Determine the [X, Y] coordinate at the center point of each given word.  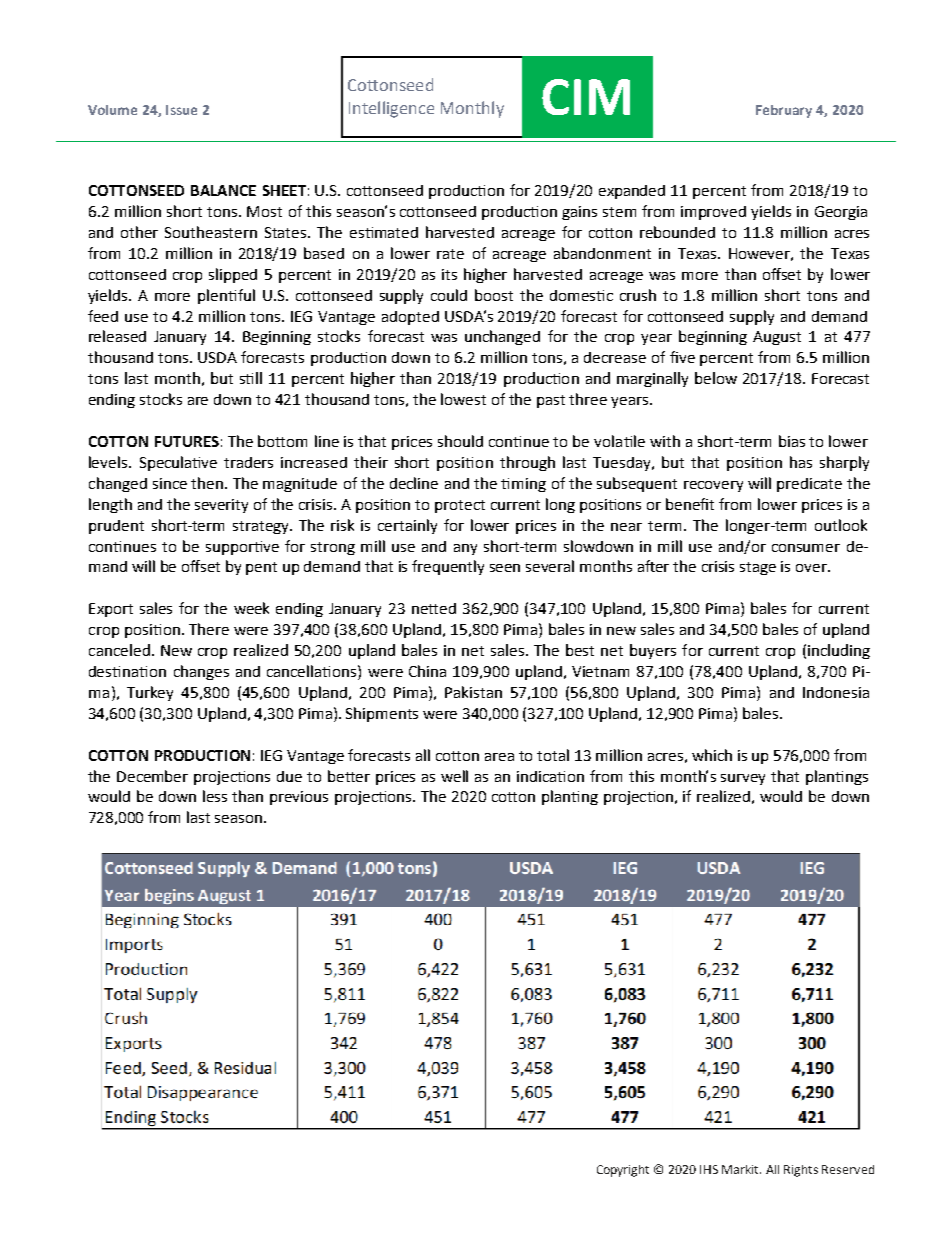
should [460, 441]
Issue [181, 110]
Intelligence [391, 109]
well [454, 776]
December [152, 776]
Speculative [178, 463]
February [784, 111]
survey [743, 779]
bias [792, 441]
